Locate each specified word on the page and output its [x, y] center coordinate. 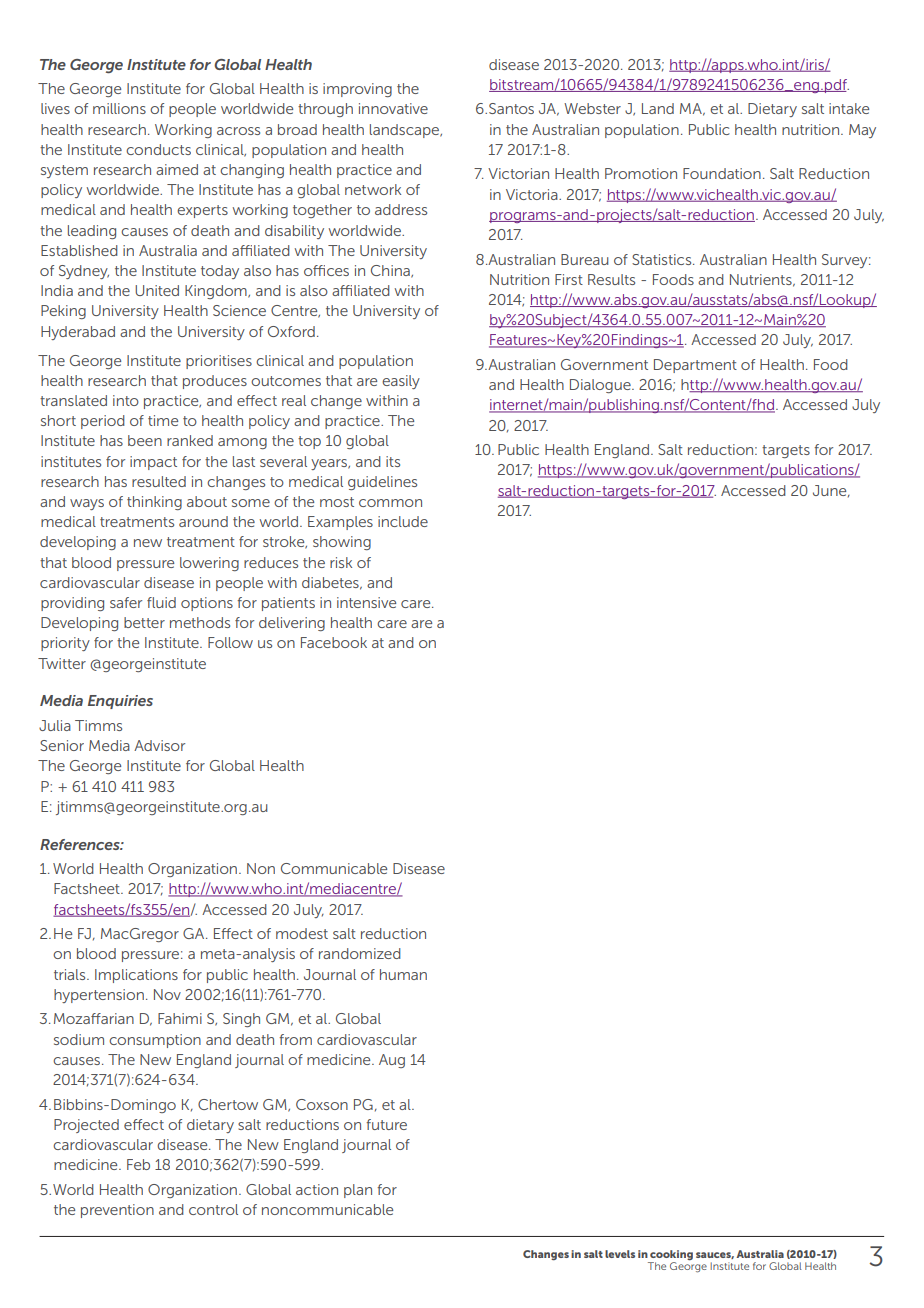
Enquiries [120, 702]
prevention [117, 1211]
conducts [158, 149]
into [126, 400]
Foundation [722, 173]
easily [401, 382]
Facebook [334, 642]
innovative [393, 108]
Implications [136, 976]
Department [695, 366]
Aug [392, 1061]
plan [358, 1191]
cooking [670, 1256]
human [403, 974]
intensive [366, 602]
